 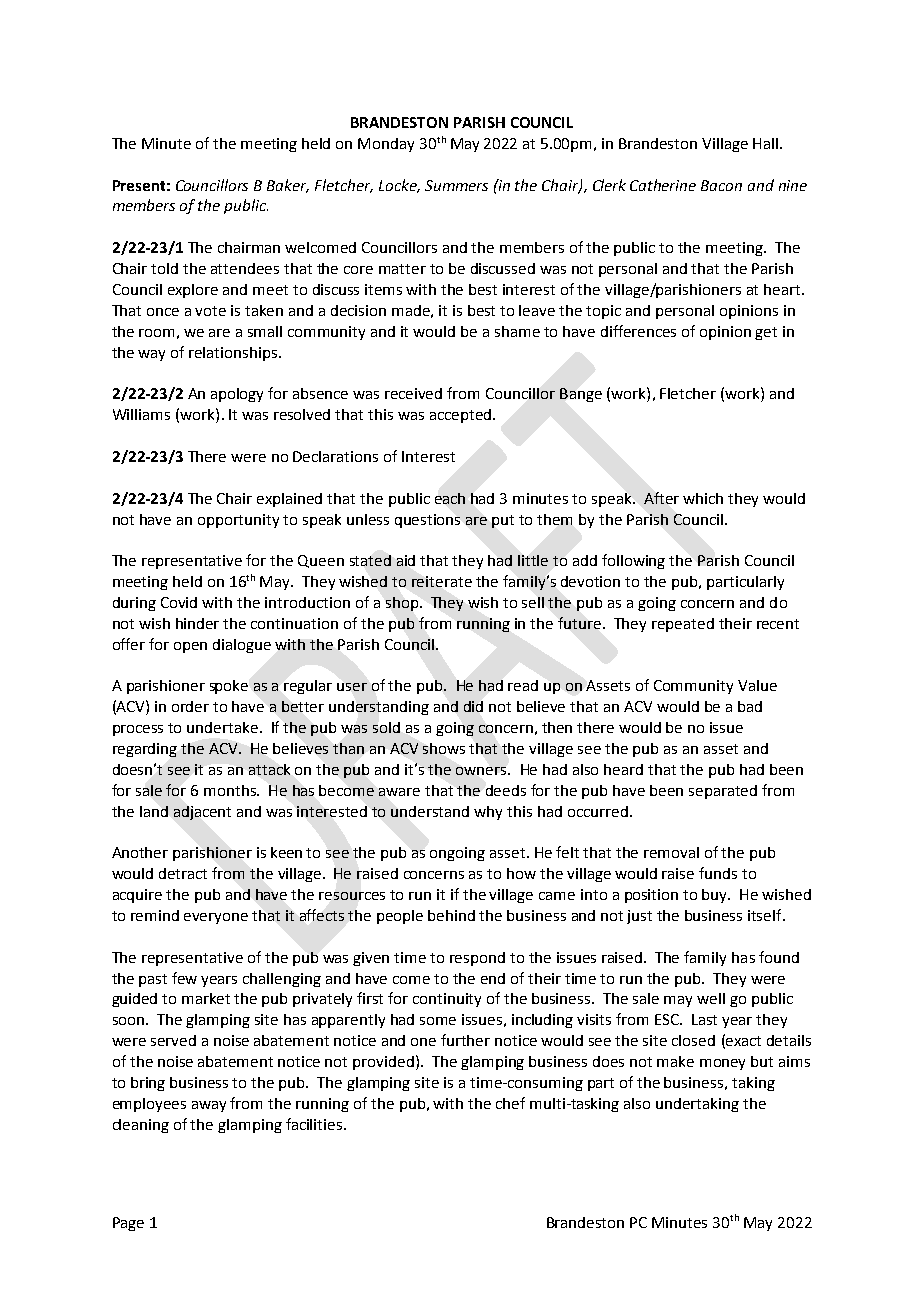 I want to click on Page, so click(x=128, y=1224).
